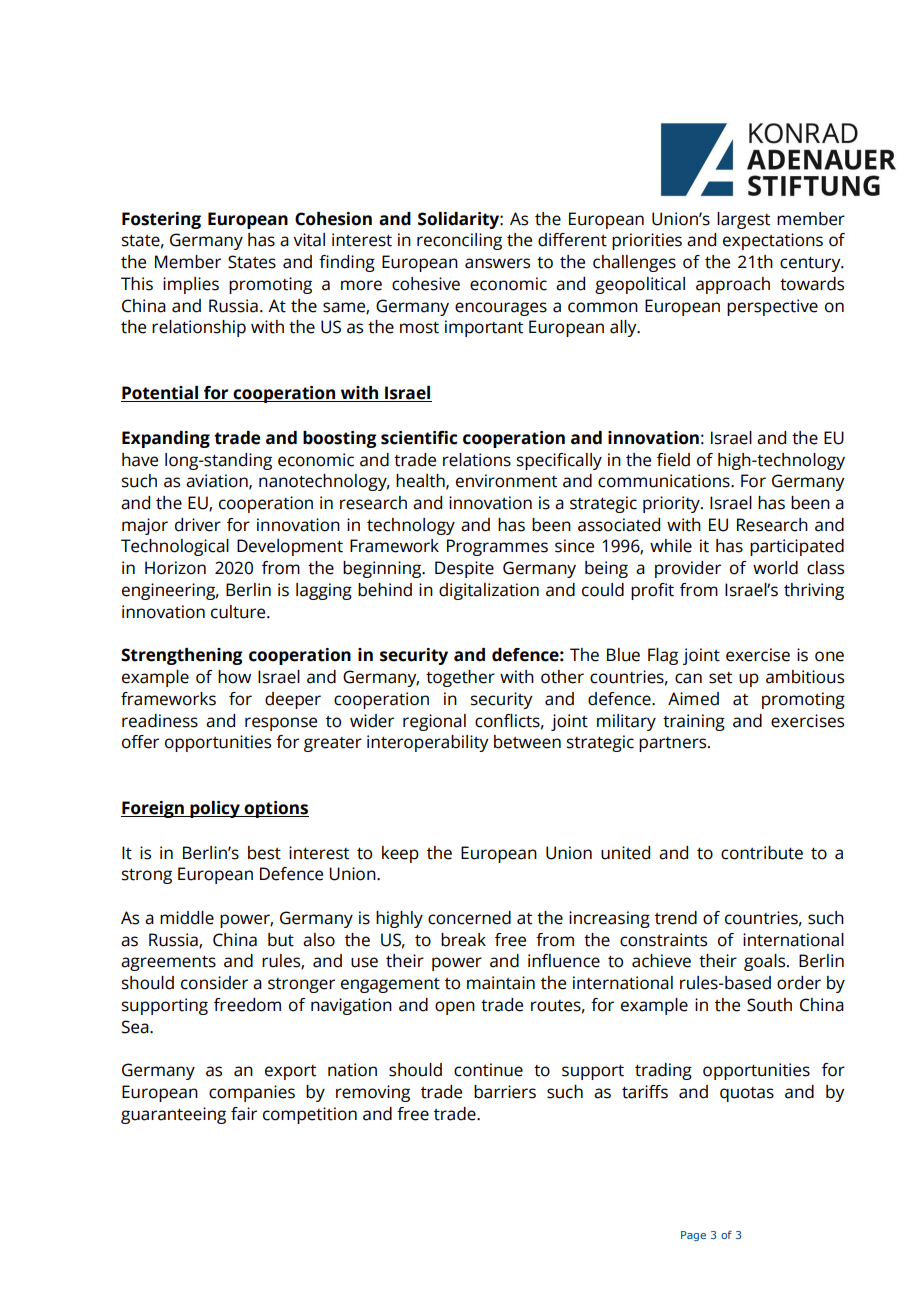 This screenshot has height=1308, width=924. What do you see at coordinates (506, 481) in the screenshot?
I see `environment` at bounding box center [506, 481].
